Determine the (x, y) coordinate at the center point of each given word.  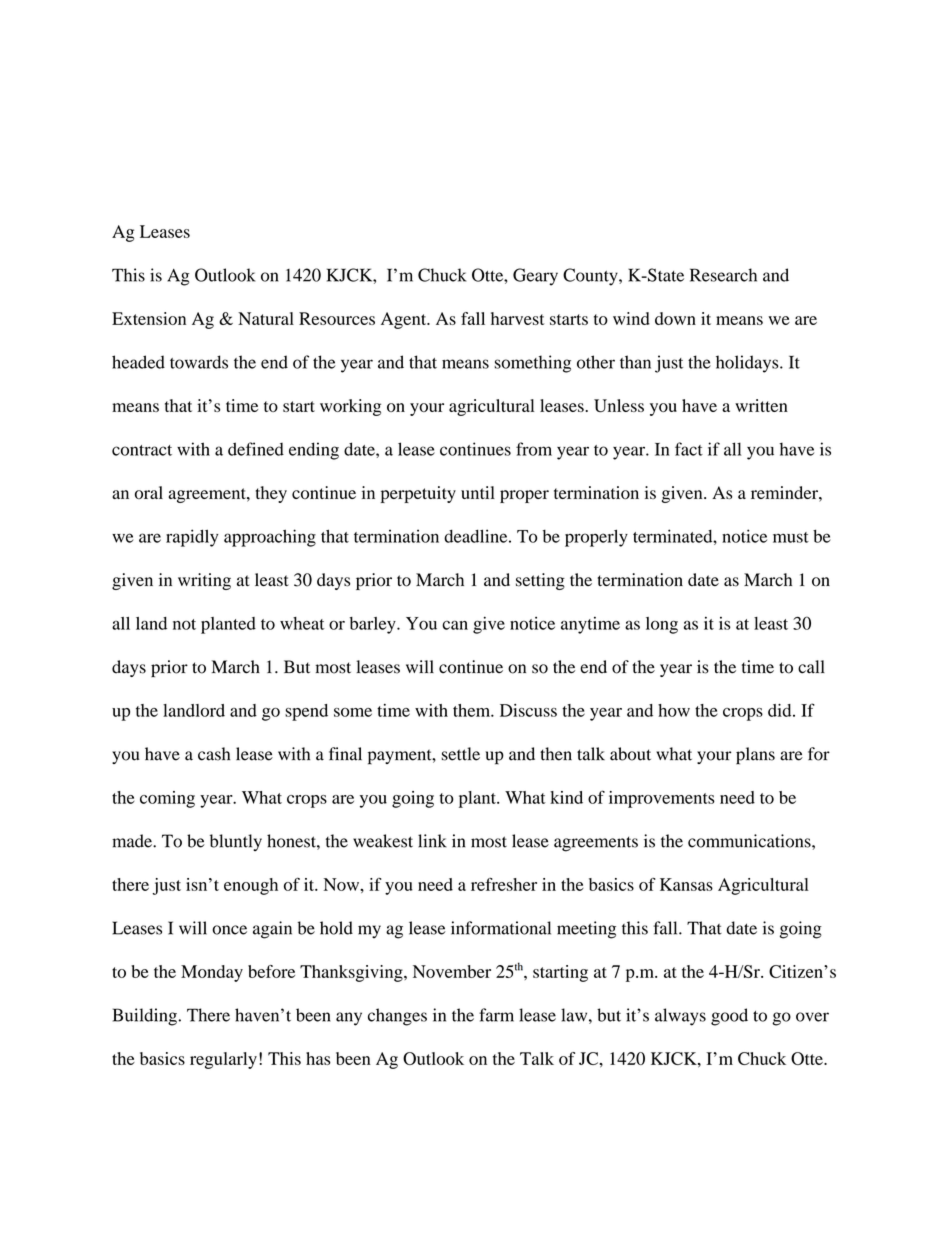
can (455, 625)
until (478, 492)
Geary (535, 277)
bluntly (236, 842)
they (271, 494)
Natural (266, 318)
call (811, 667)
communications (750, 841)
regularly (223, 1060)
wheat (302, 623)
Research (723, 275)
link (432, 841)
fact (689, 449)
